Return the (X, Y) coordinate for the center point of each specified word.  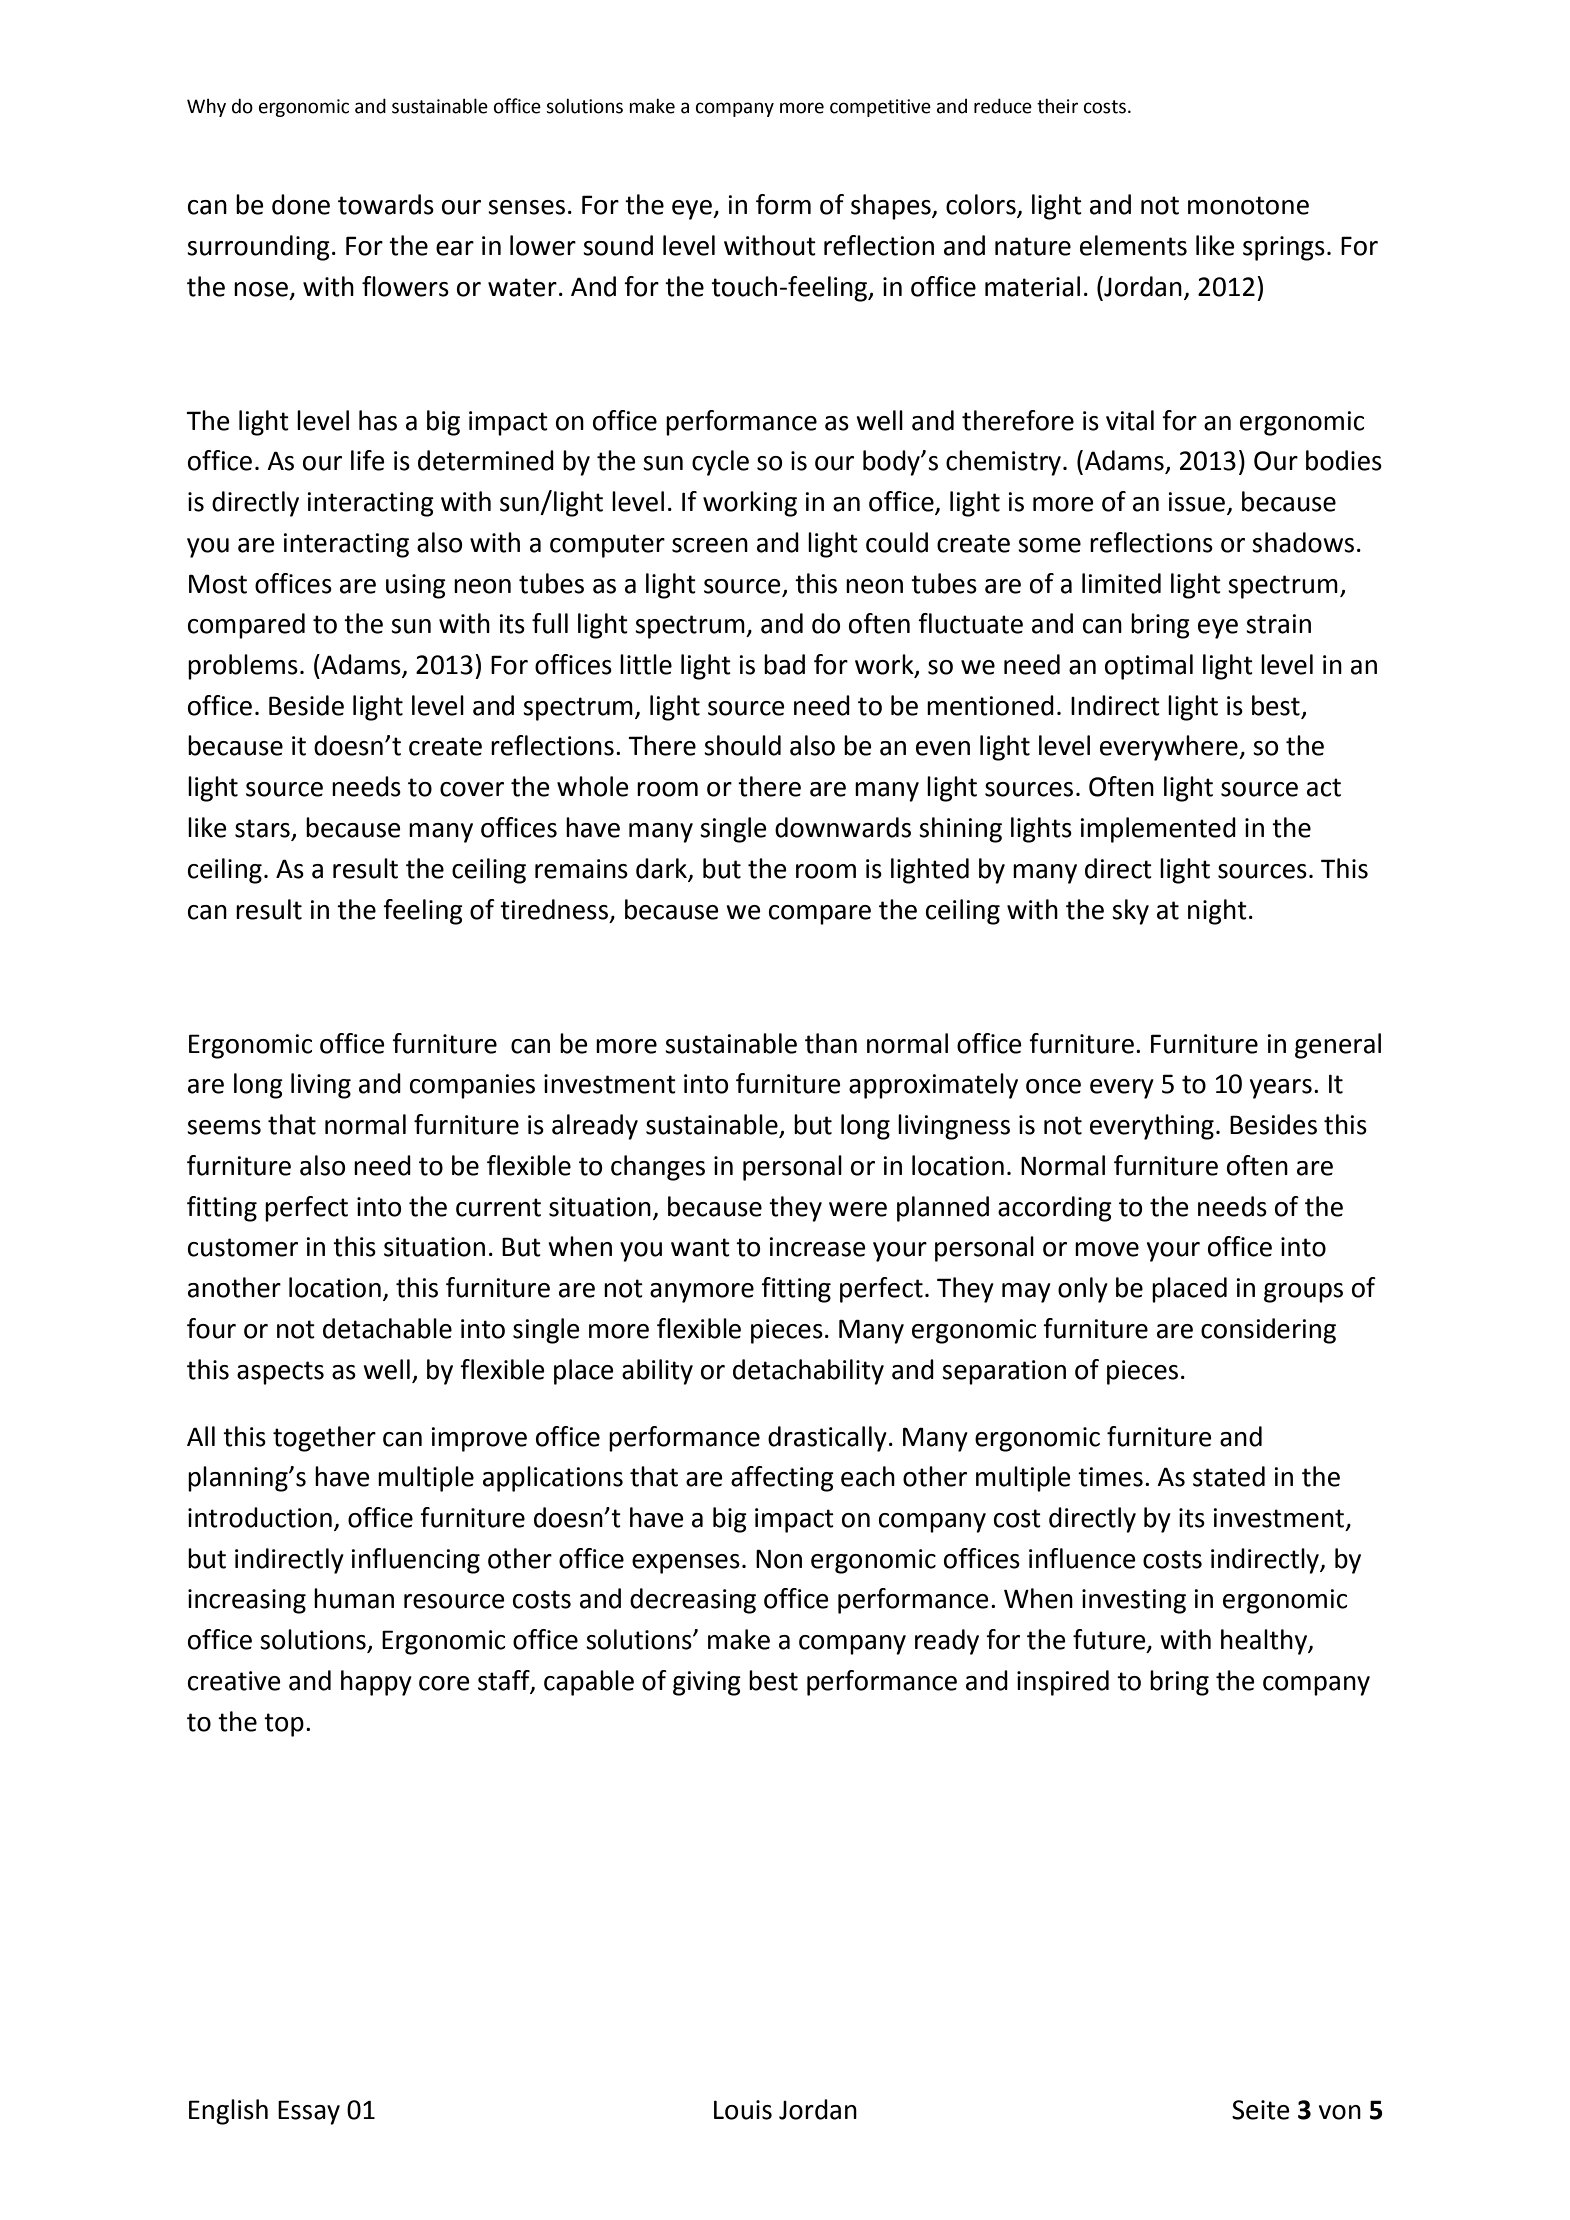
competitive (880, 108)
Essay (309, 2112)
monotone (1248, 205)
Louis (743, 2110)
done (301, 204)
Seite (1261, 2110)
